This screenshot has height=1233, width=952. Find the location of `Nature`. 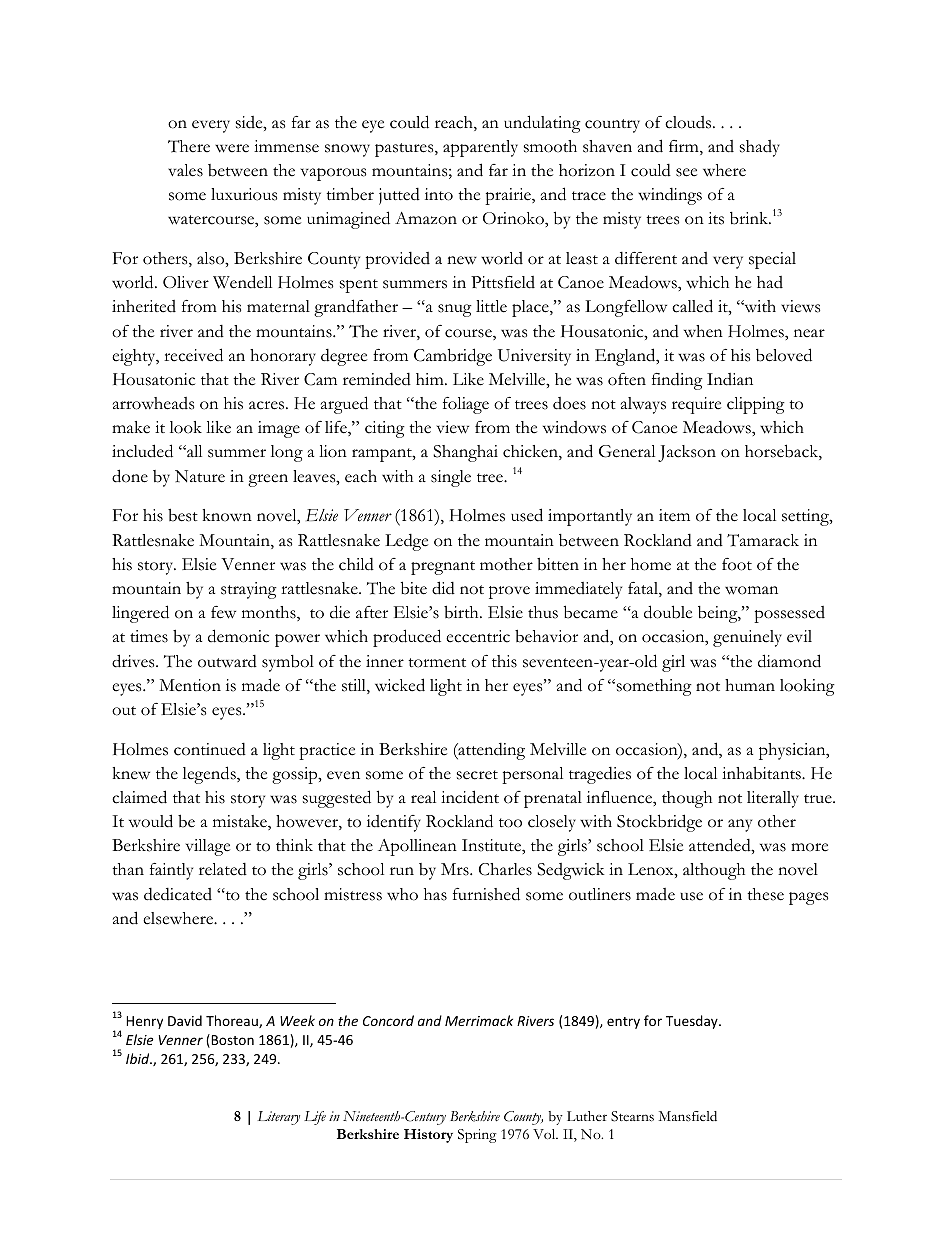

Nature is located at coordinates (200, 476).
